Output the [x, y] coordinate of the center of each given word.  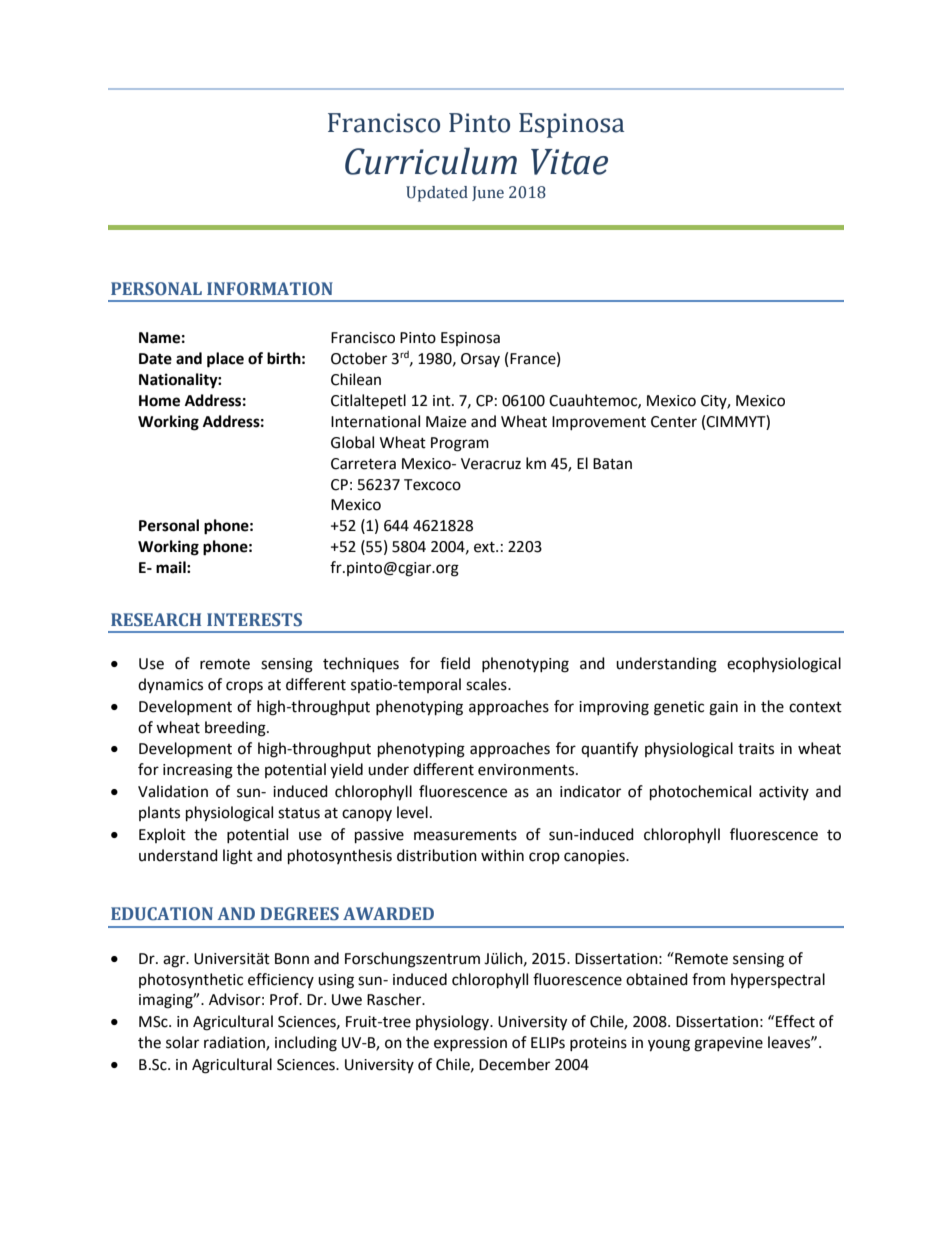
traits [756, 749]
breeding [236, 729]
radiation [235, 1043]
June [488, 193]
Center [674, 422]
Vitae [569, 162]
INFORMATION [270, 288]
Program [460, 444]
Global [352, 442]
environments [527, 770]
